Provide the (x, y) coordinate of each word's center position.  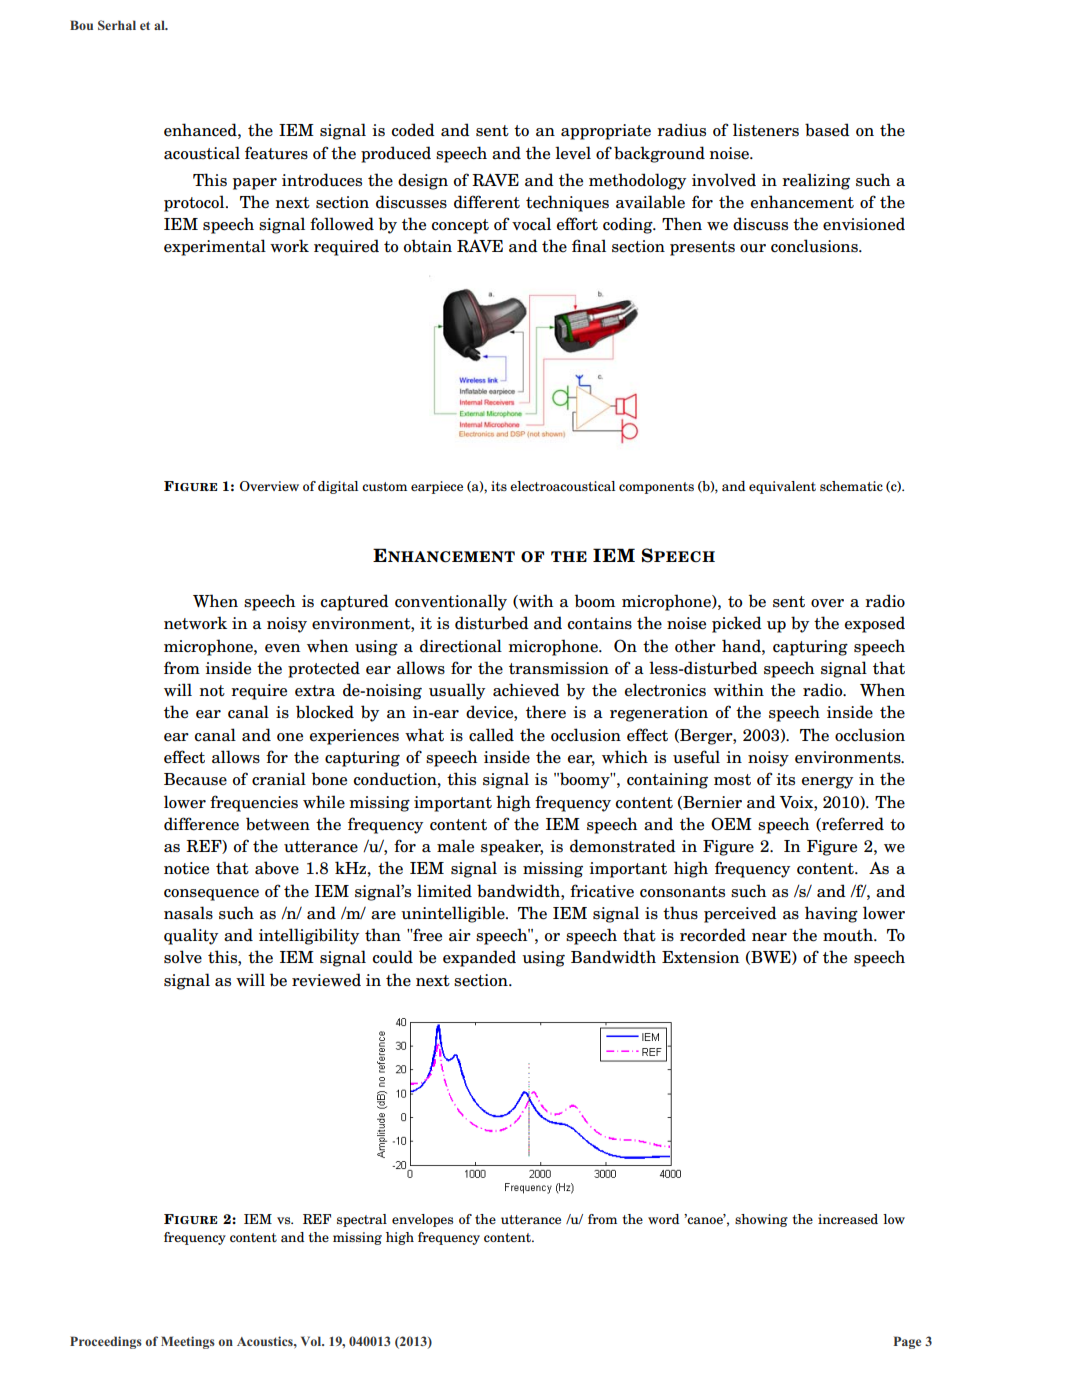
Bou (81, 25)
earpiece (437, 487)
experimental (215, 247)
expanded (479, 958)
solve (183, 957)
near (769, 937)
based (827, 130)
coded (413, 130)
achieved (526, 690)
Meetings (188, 1342)
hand (742, 646)
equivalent (782, 487)
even (282, 648)
